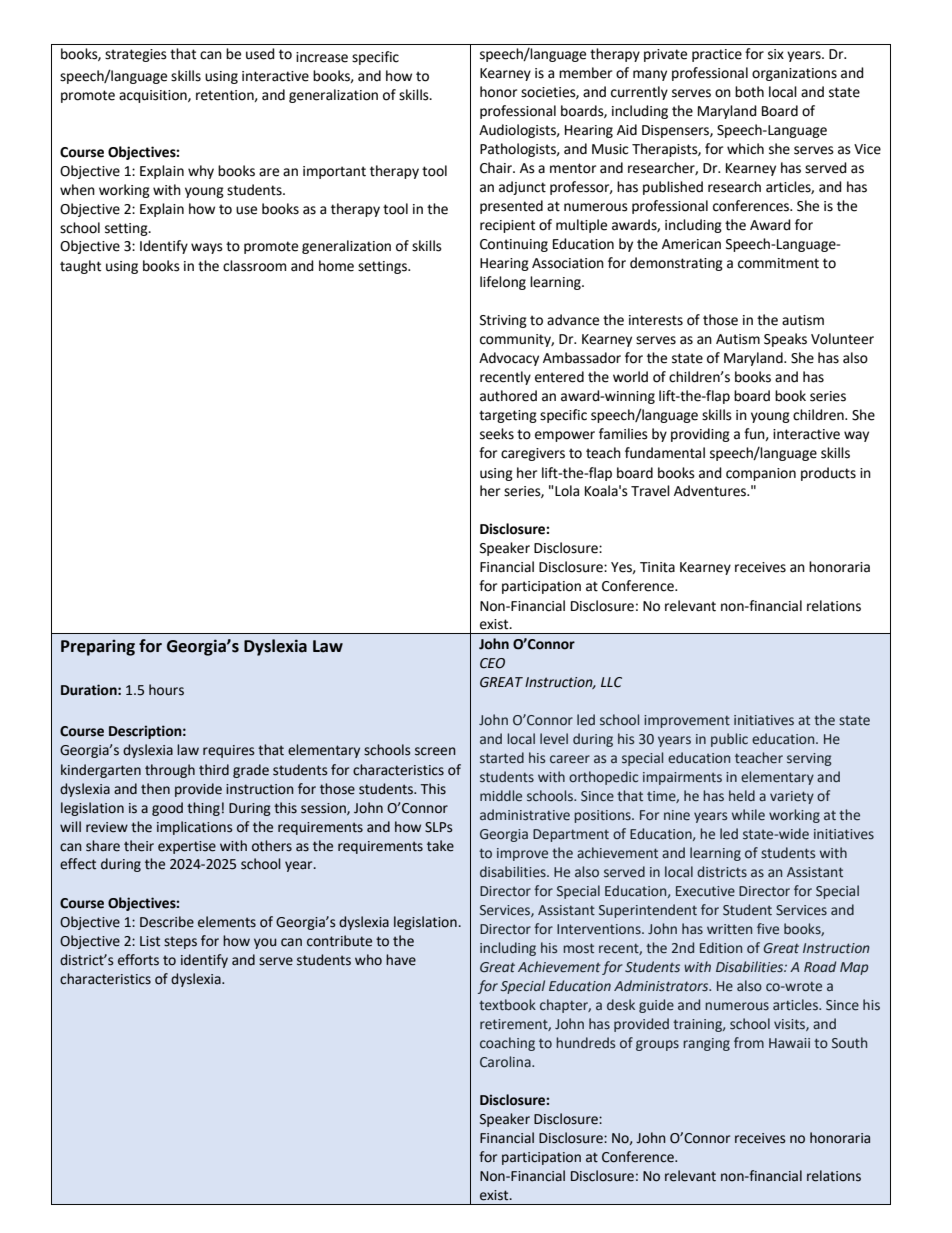 The width and height of the page is (952, 1233). I want to click on middle, so click(501, 796).
